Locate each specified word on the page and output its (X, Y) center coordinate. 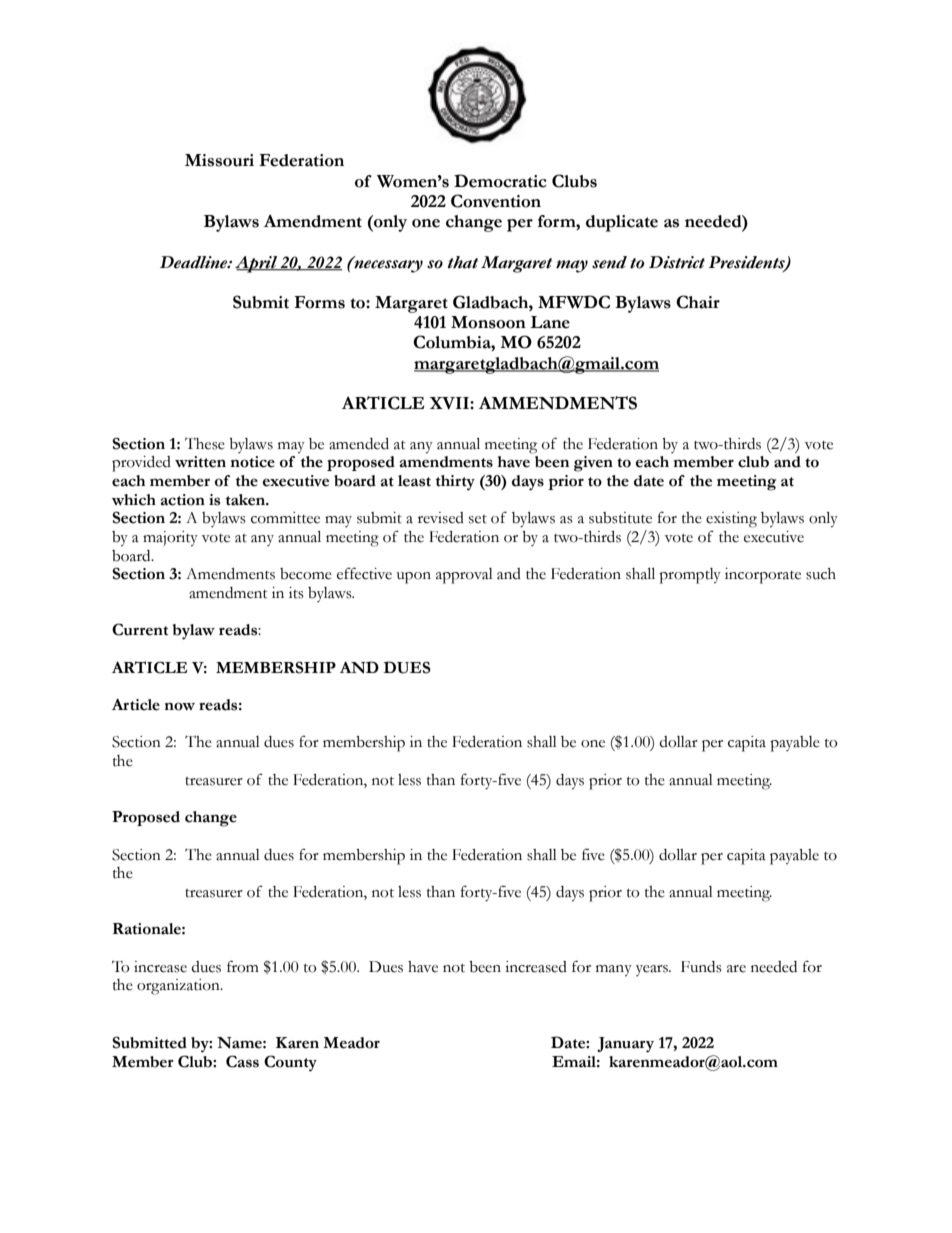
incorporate (763, 576)
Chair (698, 302)
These (205, 444)
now (179, 706)
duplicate (622, 223)
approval (464, 576)
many (614, 971)
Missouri (219, 160)
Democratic (500, 181)
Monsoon (488, 322)
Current (140, 629)
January (625, 1045)
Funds (701, 967)
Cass (242, 1061)
